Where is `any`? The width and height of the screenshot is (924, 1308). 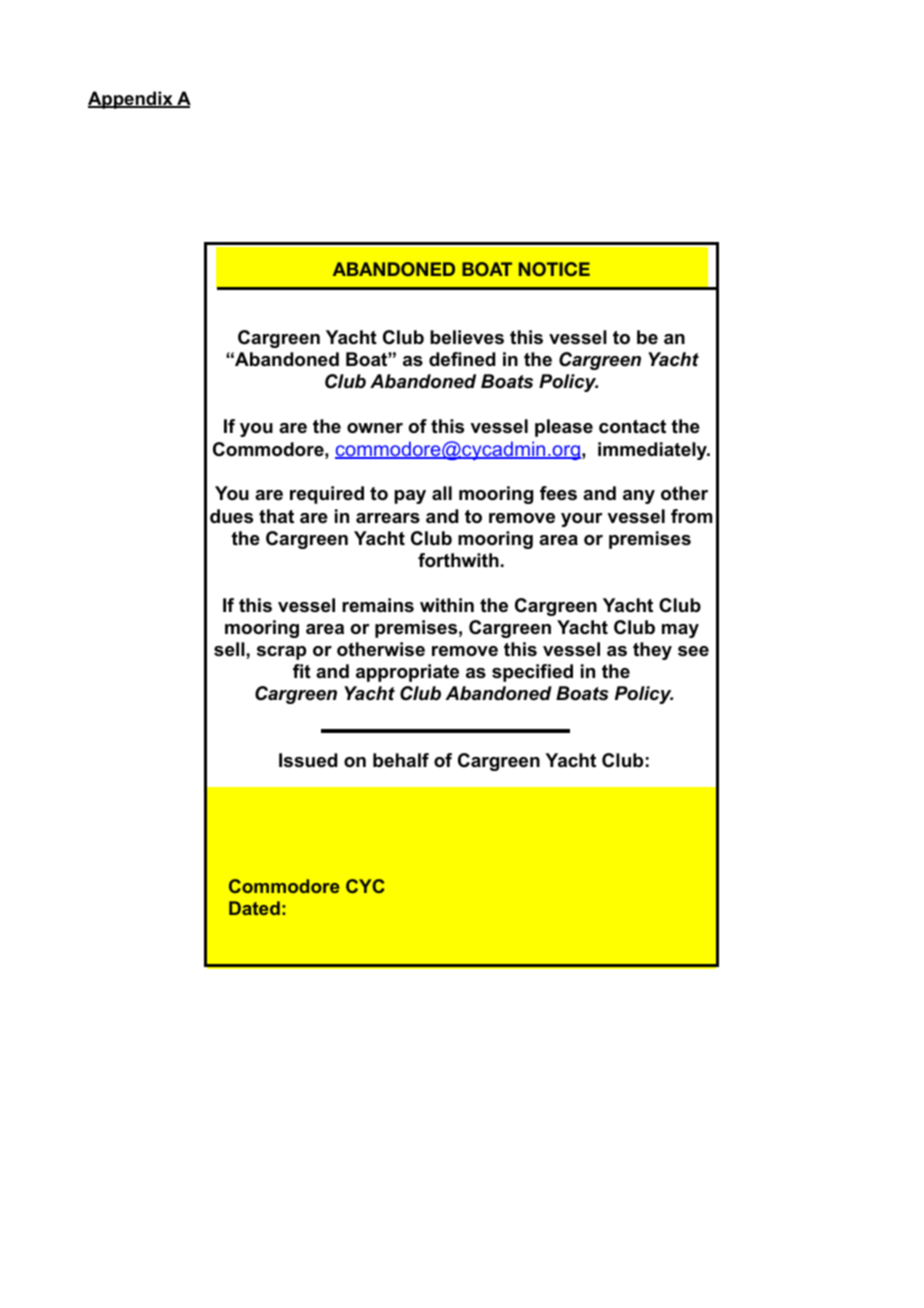 any is located at coordinates (639, 497).
